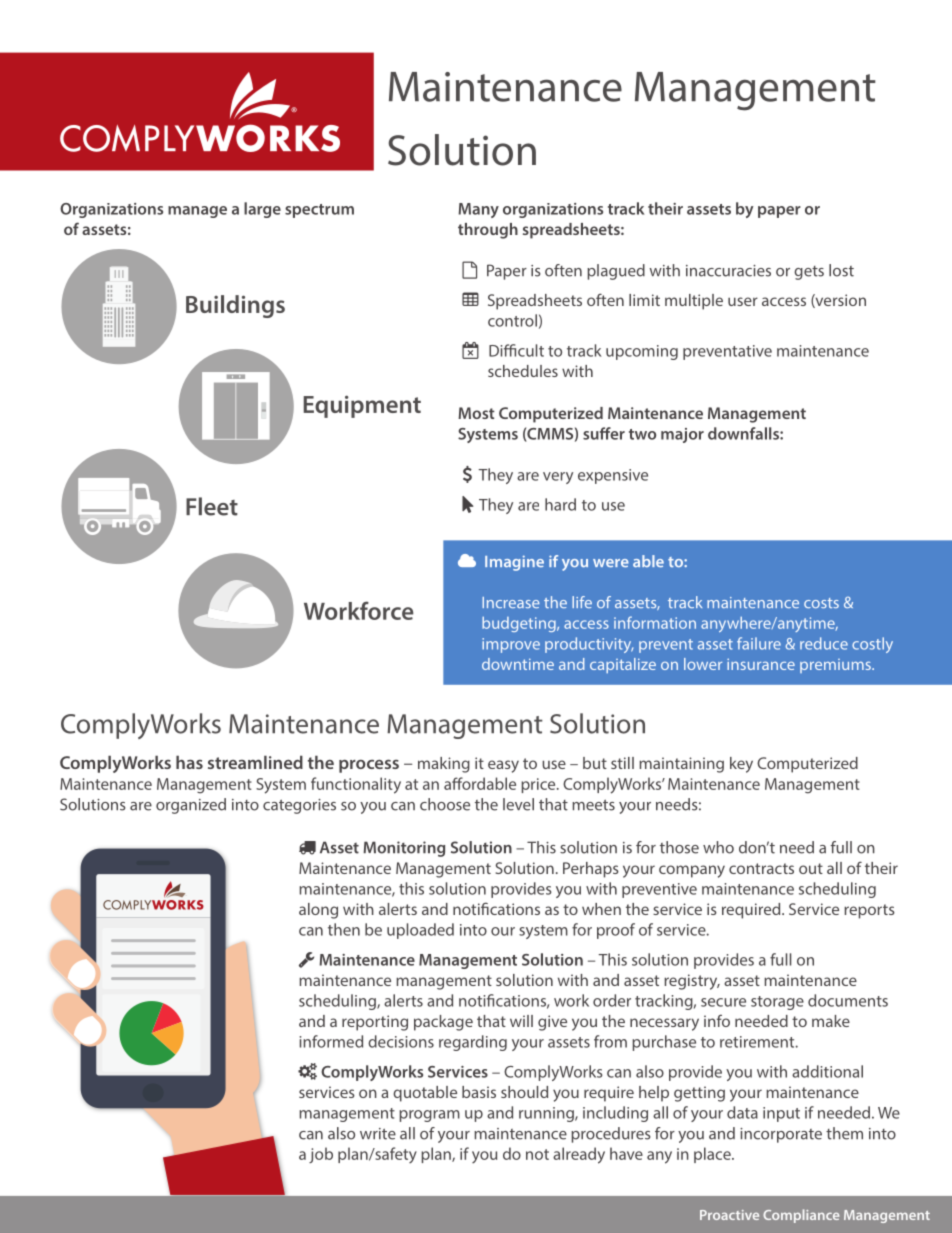  Describe the element at coordinates (514, 563) in the page. I see `Imagine` at that location.
